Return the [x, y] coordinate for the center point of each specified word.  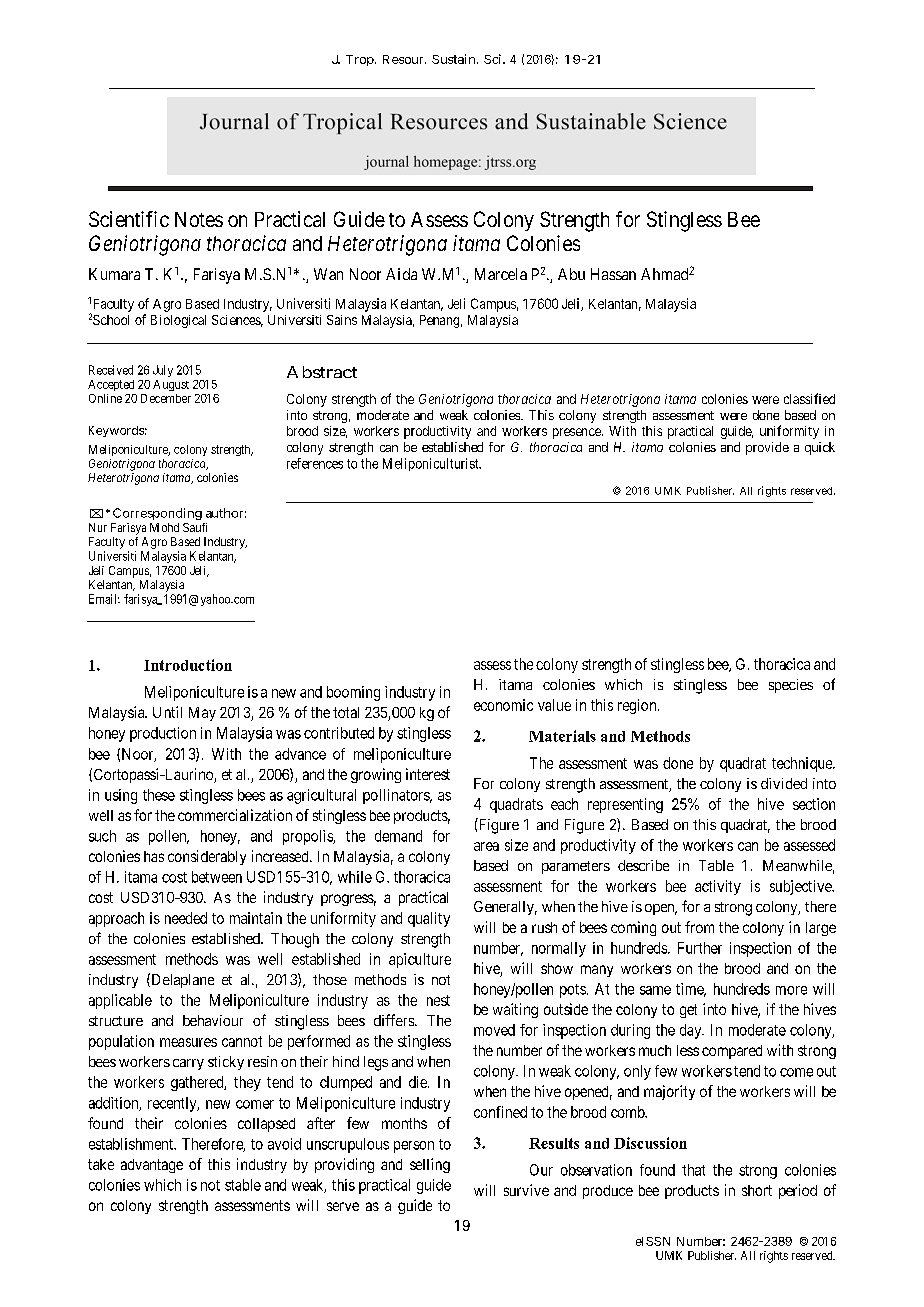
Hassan [613, 274]
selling [430, 1165]
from [699, 927]
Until [167, 712]
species [791, 686]
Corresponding [157, 514]
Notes [199, 219]
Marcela [501, 274]
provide [767, 448]
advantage [152, 1166]
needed [186, 918]
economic [503, 705]
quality [429, 919]
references [315, 463]
